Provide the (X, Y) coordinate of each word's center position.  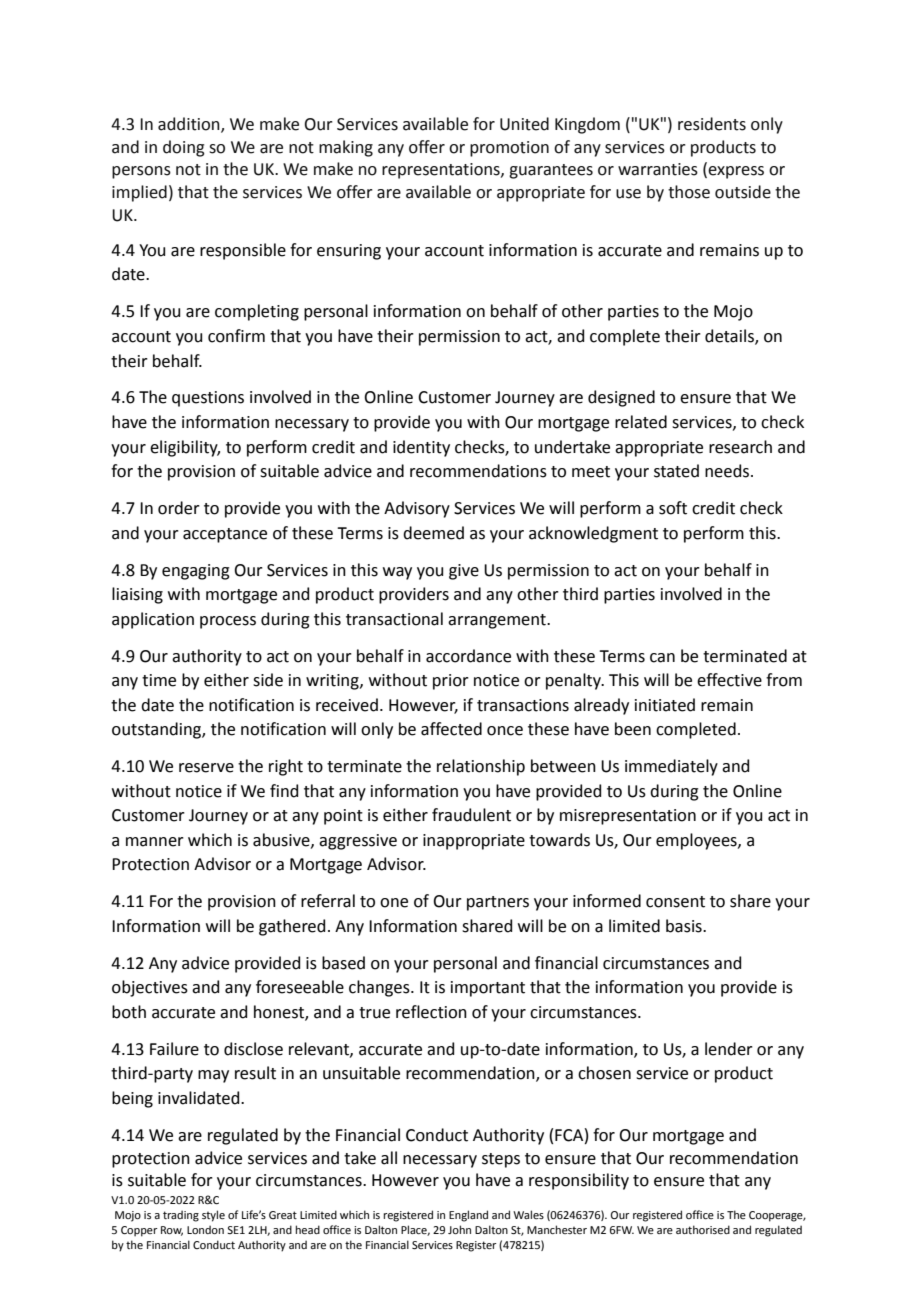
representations (442, 171)
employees (697, 841)
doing (184, 148)
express (735, 172)
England (468, 1216)
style (213, 1216)
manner (155, 842)
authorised (703, 1229)
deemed (433, 533)
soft (673, 508)
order (179, 508)
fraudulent (471, 815)
